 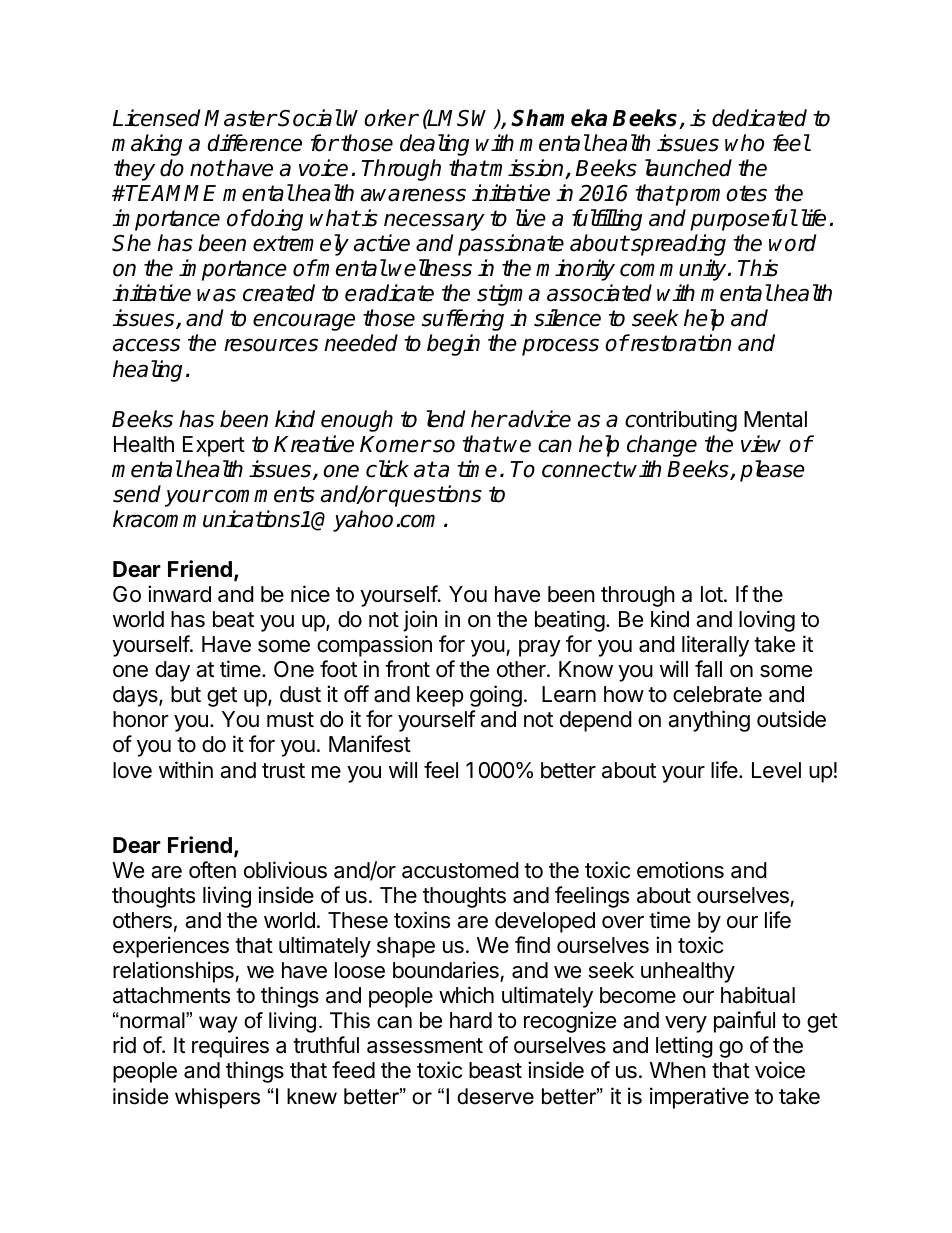 What do you see at coordinates (230, 1047) in the screenshot?
I see `requires` at bounding box center [230, 1047].
